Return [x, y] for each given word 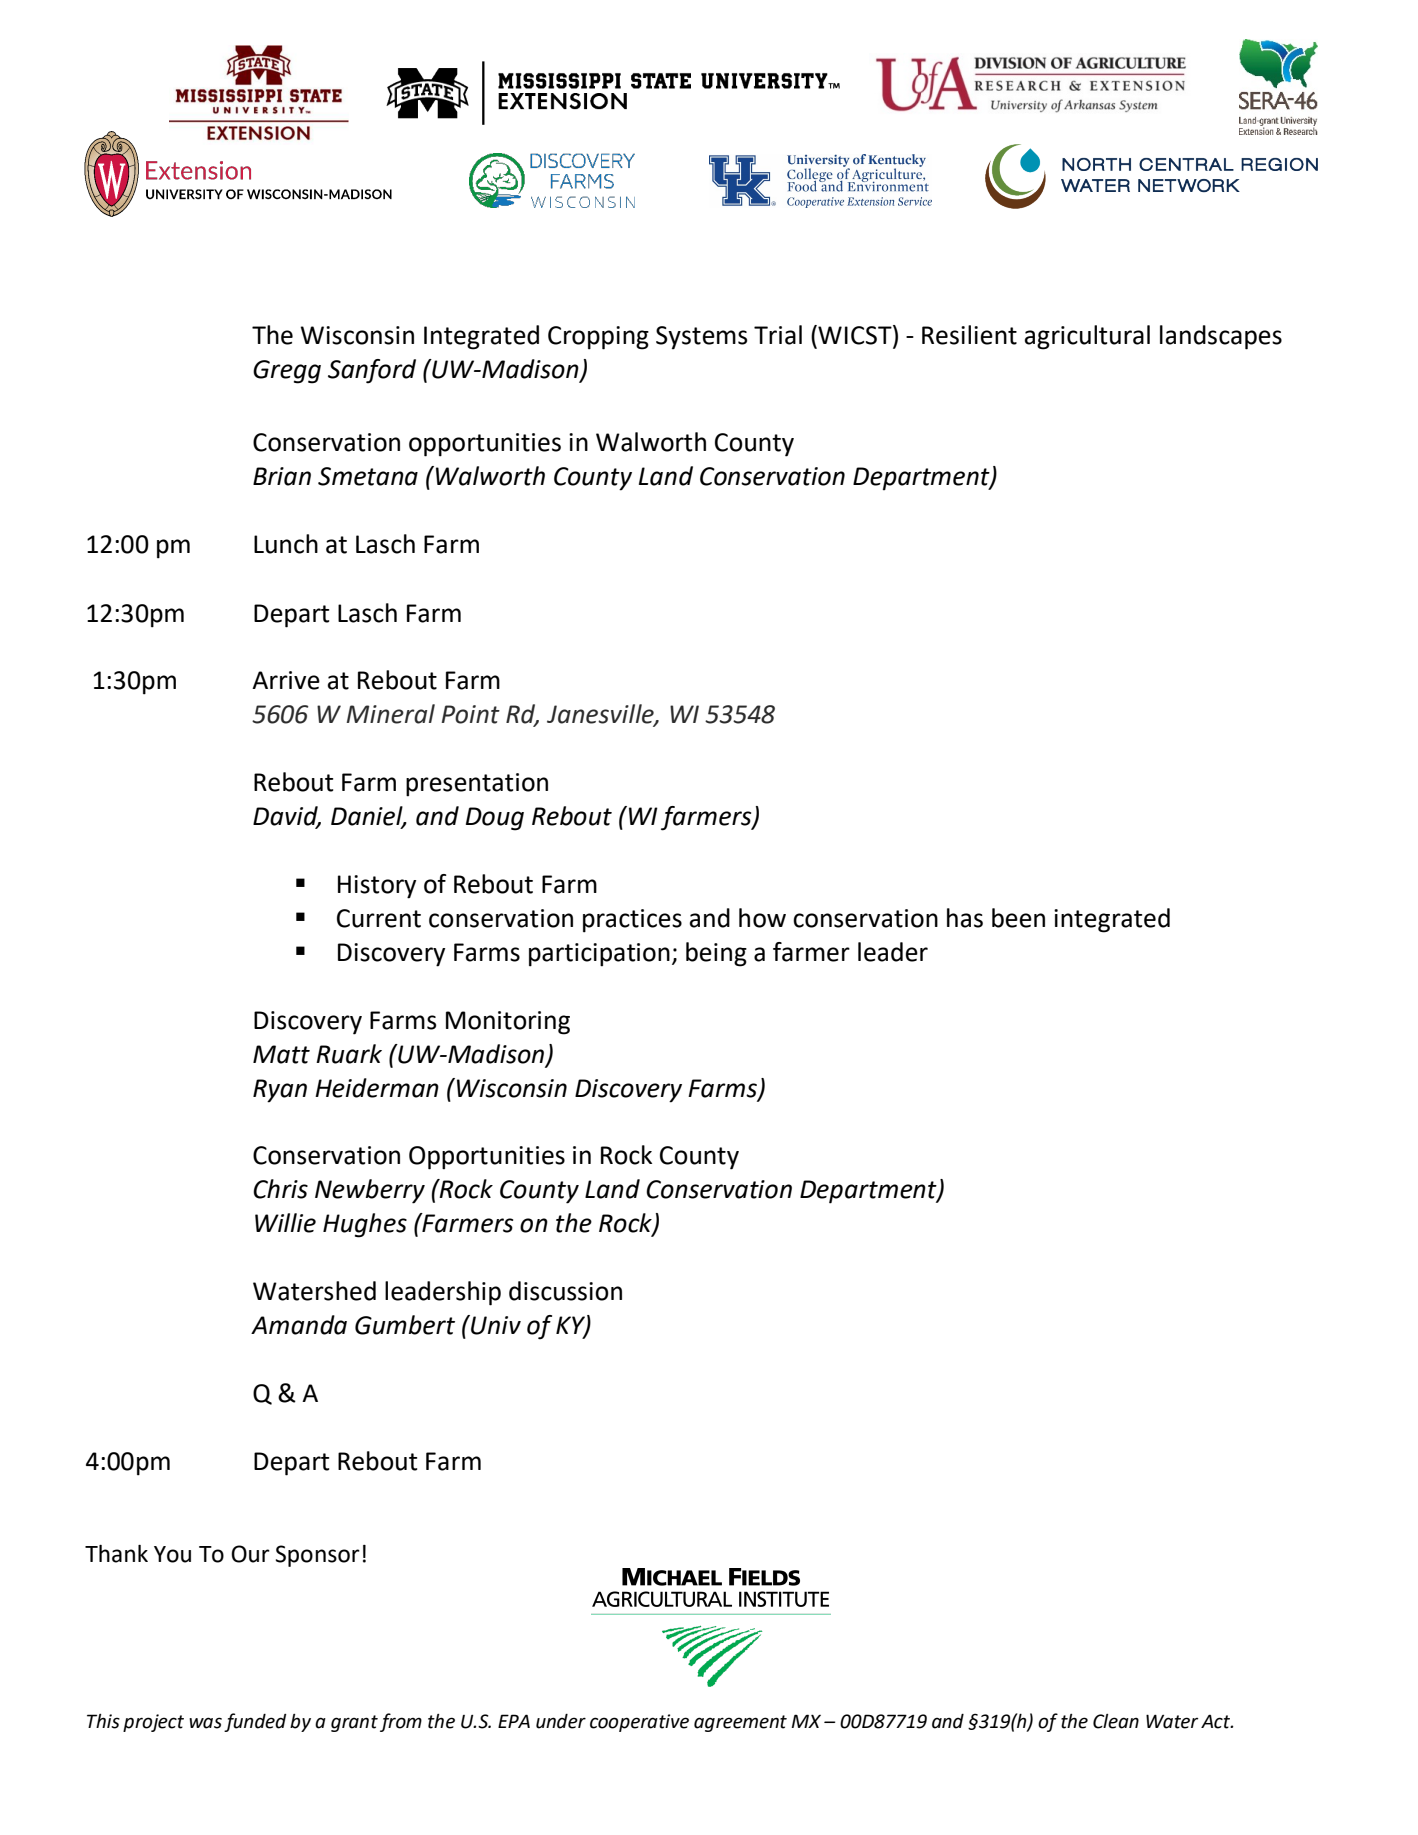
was [205, 1723]
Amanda [299, 1325]
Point [471, 714]
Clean [1116, 1721]
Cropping [598, 338]
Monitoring [508, 1023]
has [965, 918]
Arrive [286, 680]
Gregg [287, 372]
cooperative [639, 1723]
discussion [565, 1291]
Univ [495, 1325]
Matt [281, 1054]
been [1018, 918]
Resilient [969, 335]
